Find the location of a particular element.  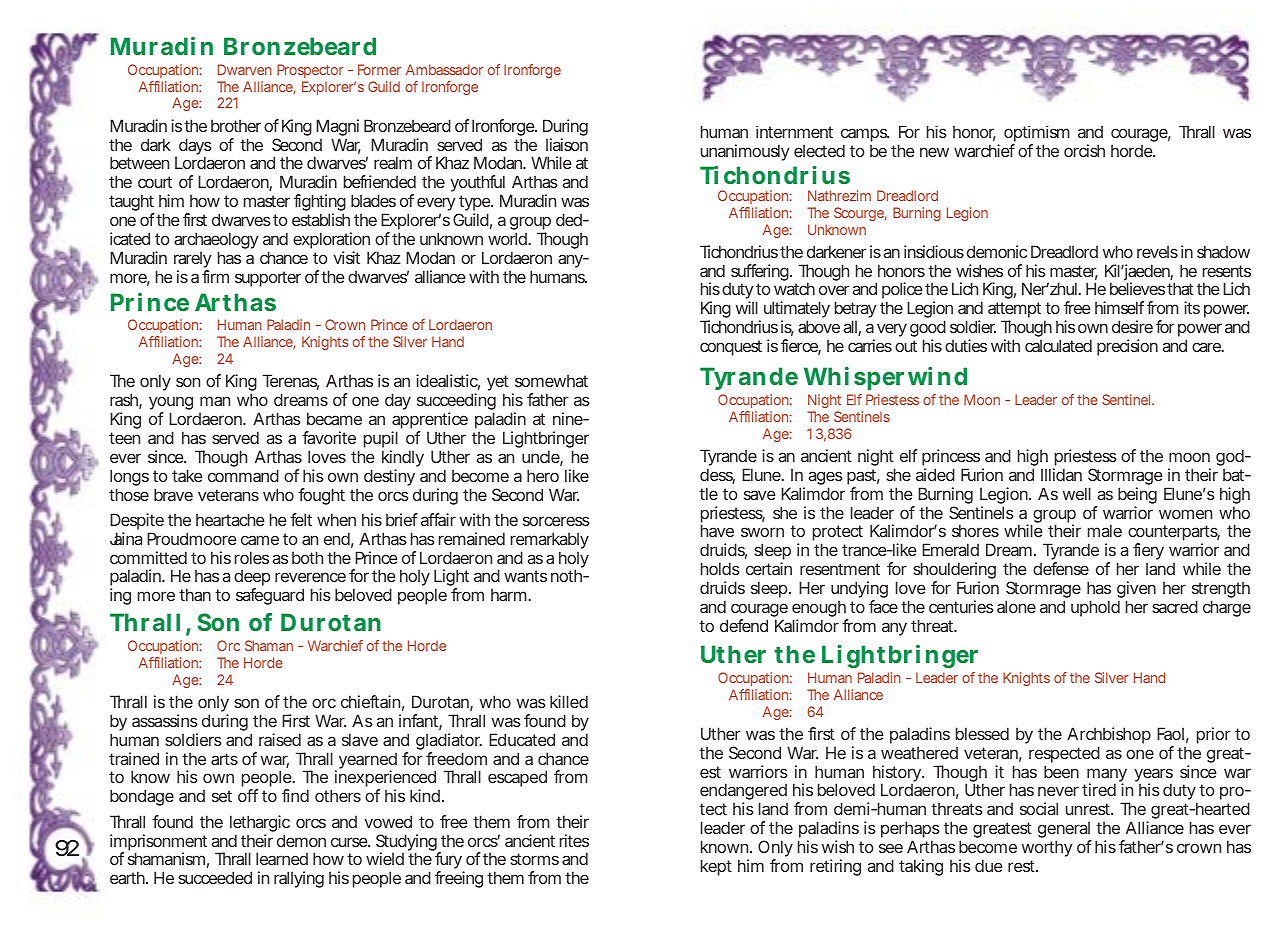

kept is located at coordinates (716, 867).
